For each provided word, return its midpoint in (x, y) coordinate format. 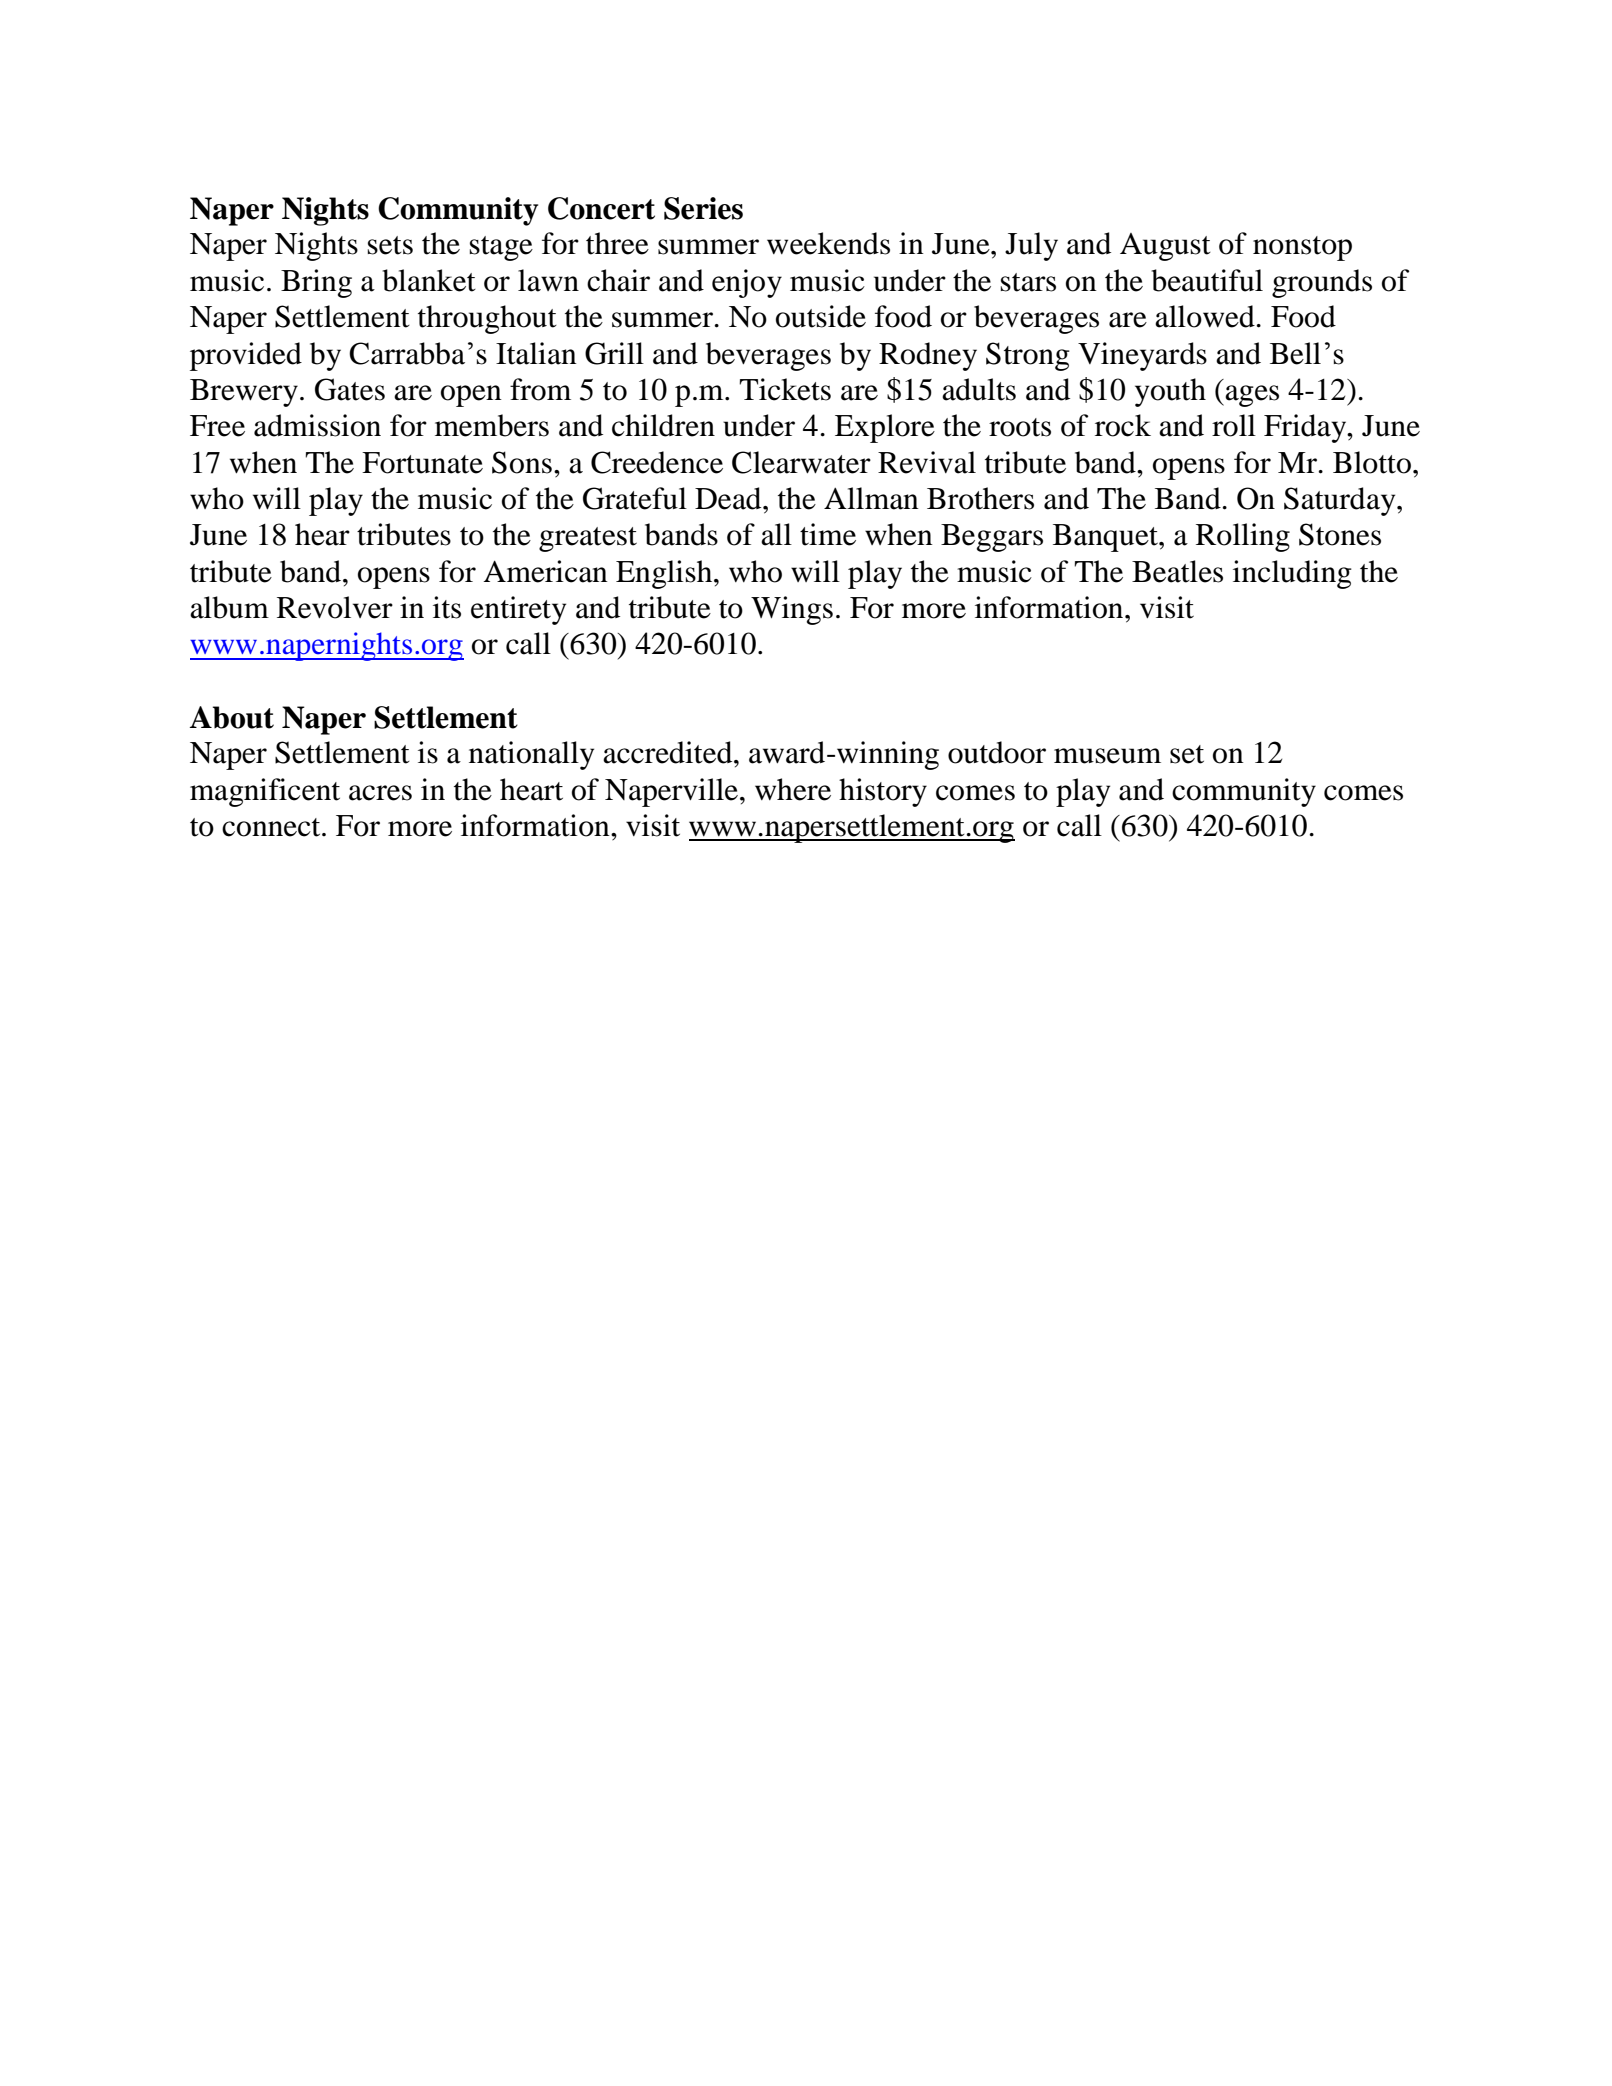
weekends (828, 243)
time (828, 534)
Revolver (335, 607)
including (1292, 574)
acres (380, 793)
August (1165, 247)
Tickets (785, 389)
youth (1170, 392)
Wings (792, 610)
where (793, 789)
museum (1107, 756)
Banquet (1106, 538)
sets (390, 245)
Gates (350, 389)
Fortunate (422, 463)
